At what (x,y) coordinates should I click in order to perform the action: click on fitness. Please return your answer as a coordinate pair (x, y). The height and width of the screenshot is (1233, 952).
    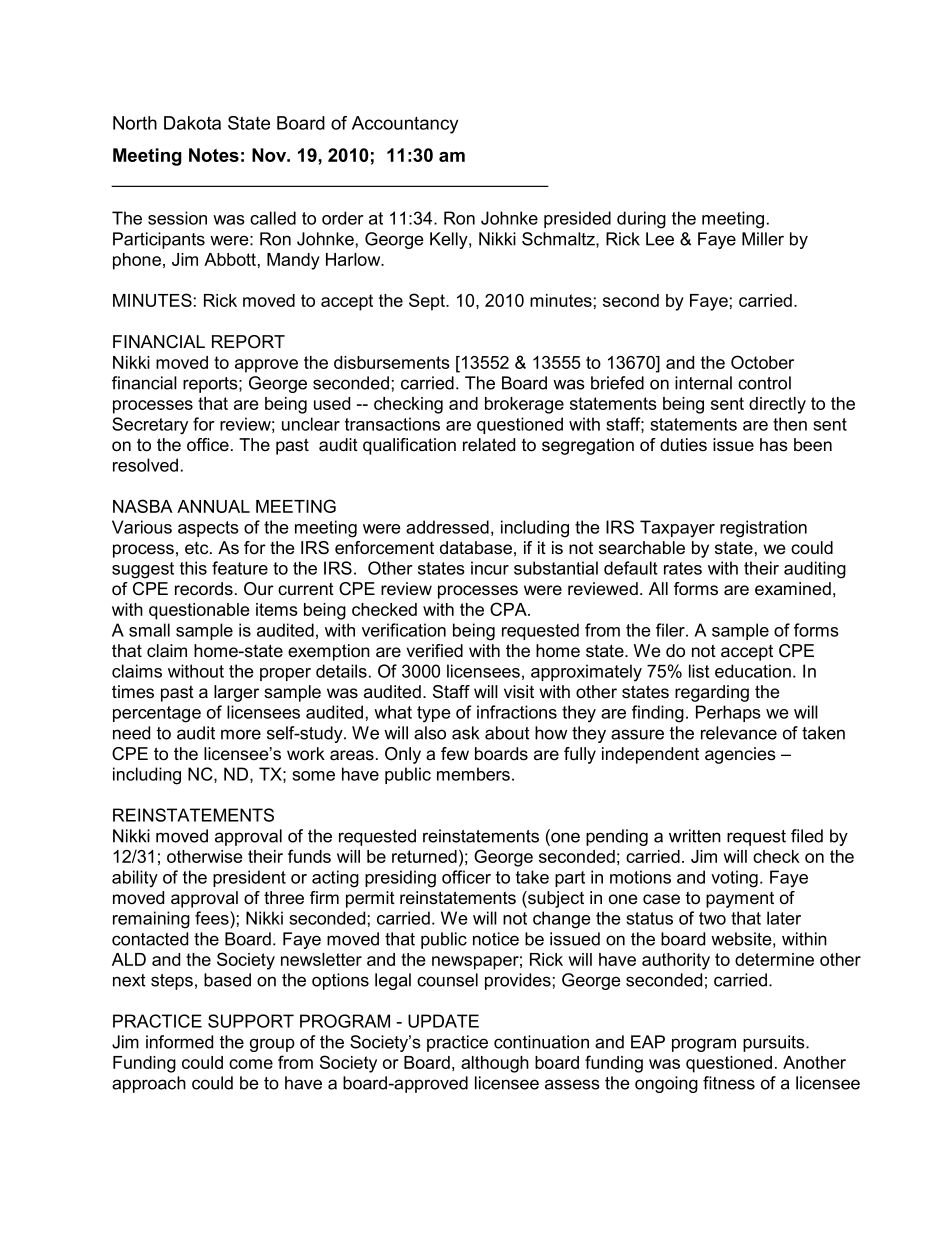
    Looking at the image, I should click on (729, 1083).
